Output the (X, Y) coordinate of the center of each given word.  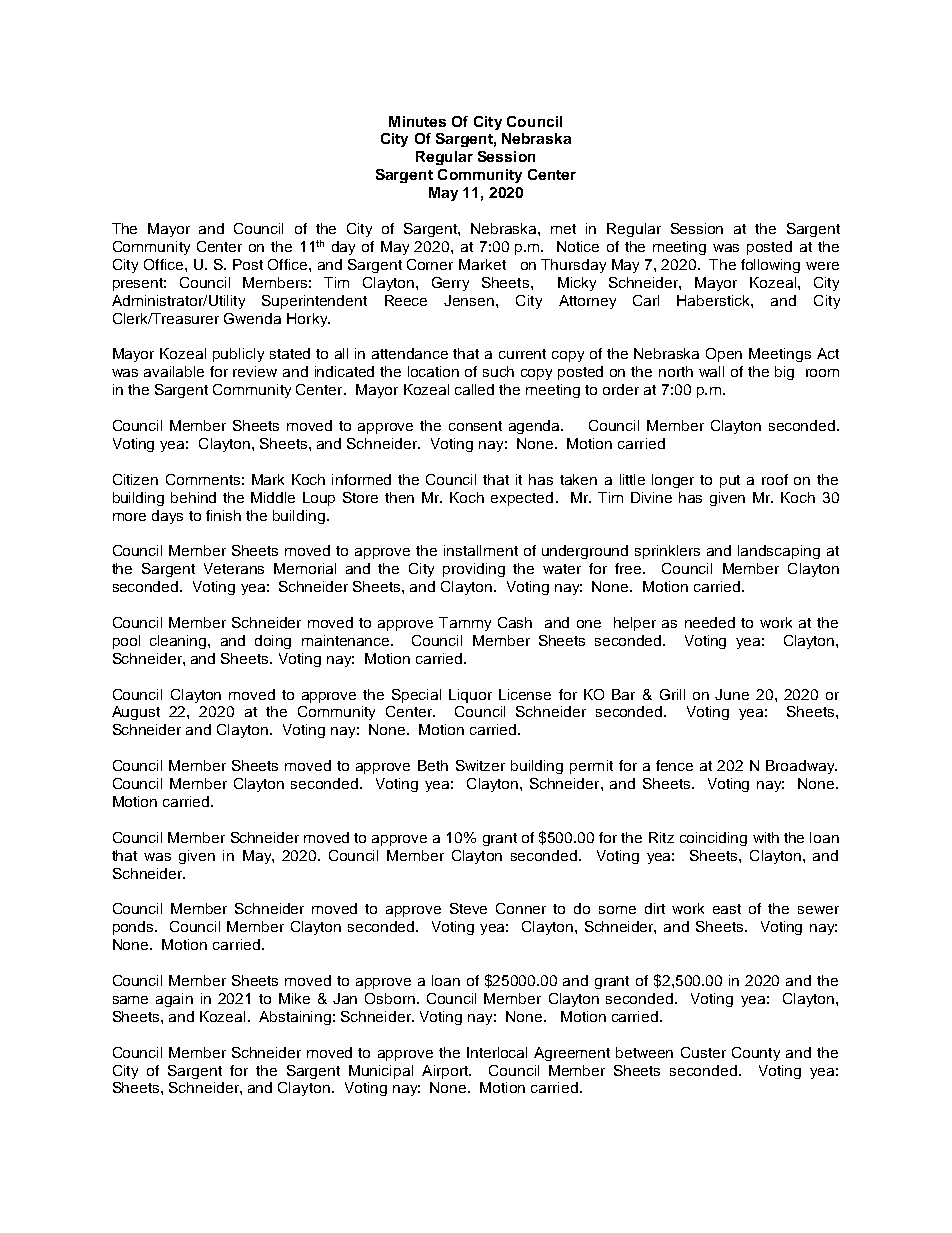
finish (223, 515)
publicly (238, 355)
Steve (468, 908)
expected (522, 499)
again (174, 1000)
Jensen (469, 300)
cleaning (179, 642)
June (732, 694)
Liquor (470, 696)
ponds (134, 928)
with (766, 837)
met (563, 229)
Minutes (417, 121)
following (770, 266)
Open (724, 355)
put (730, 481)
